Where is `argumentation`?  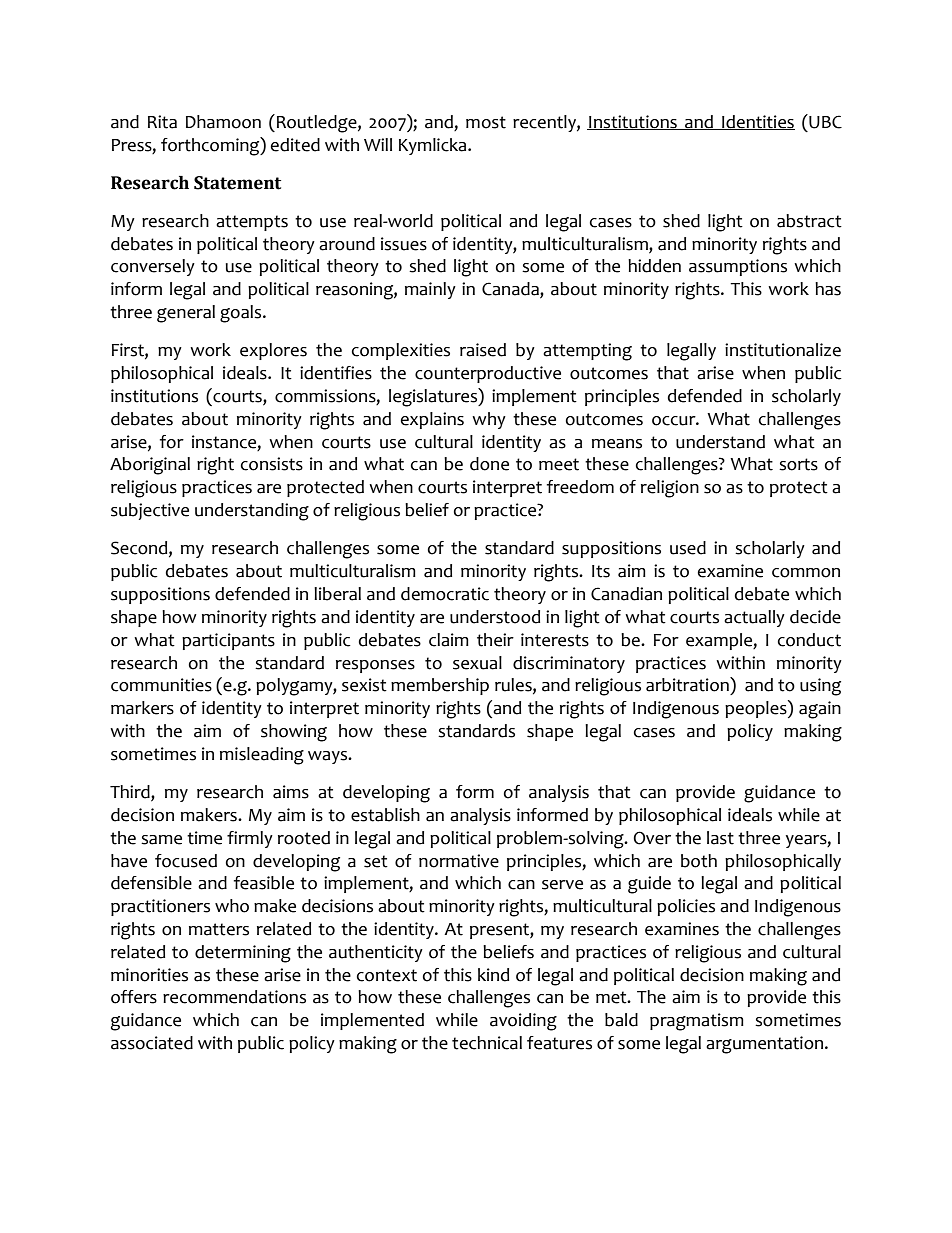
argumentation is located at coordinates (766, 1045).
